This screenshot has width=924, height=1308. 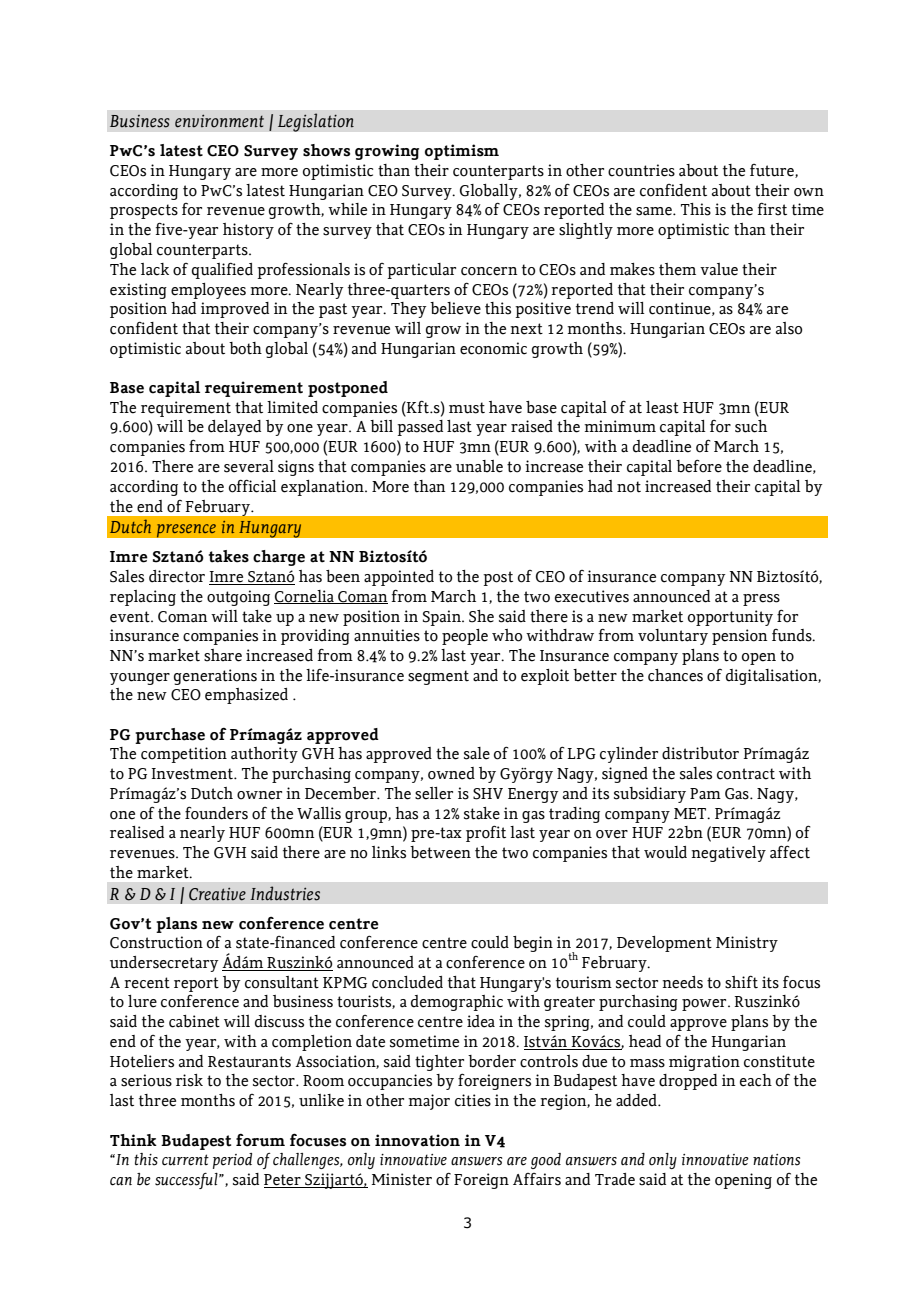 I want to click on Creative, so click(x=217, y=894).
